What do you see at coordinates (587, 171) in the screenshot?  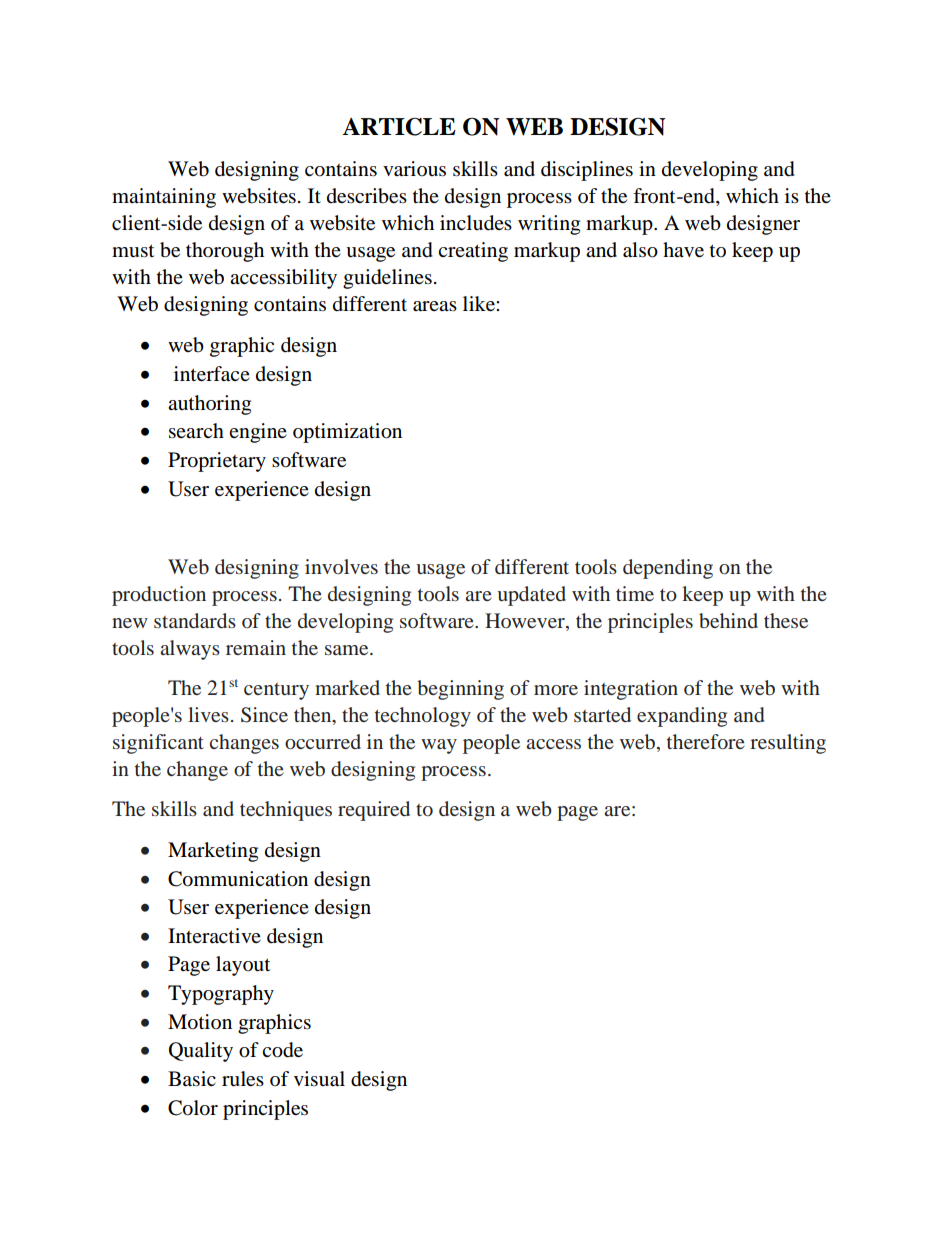 I see `disciplines` at bounding box center [587, 171].
